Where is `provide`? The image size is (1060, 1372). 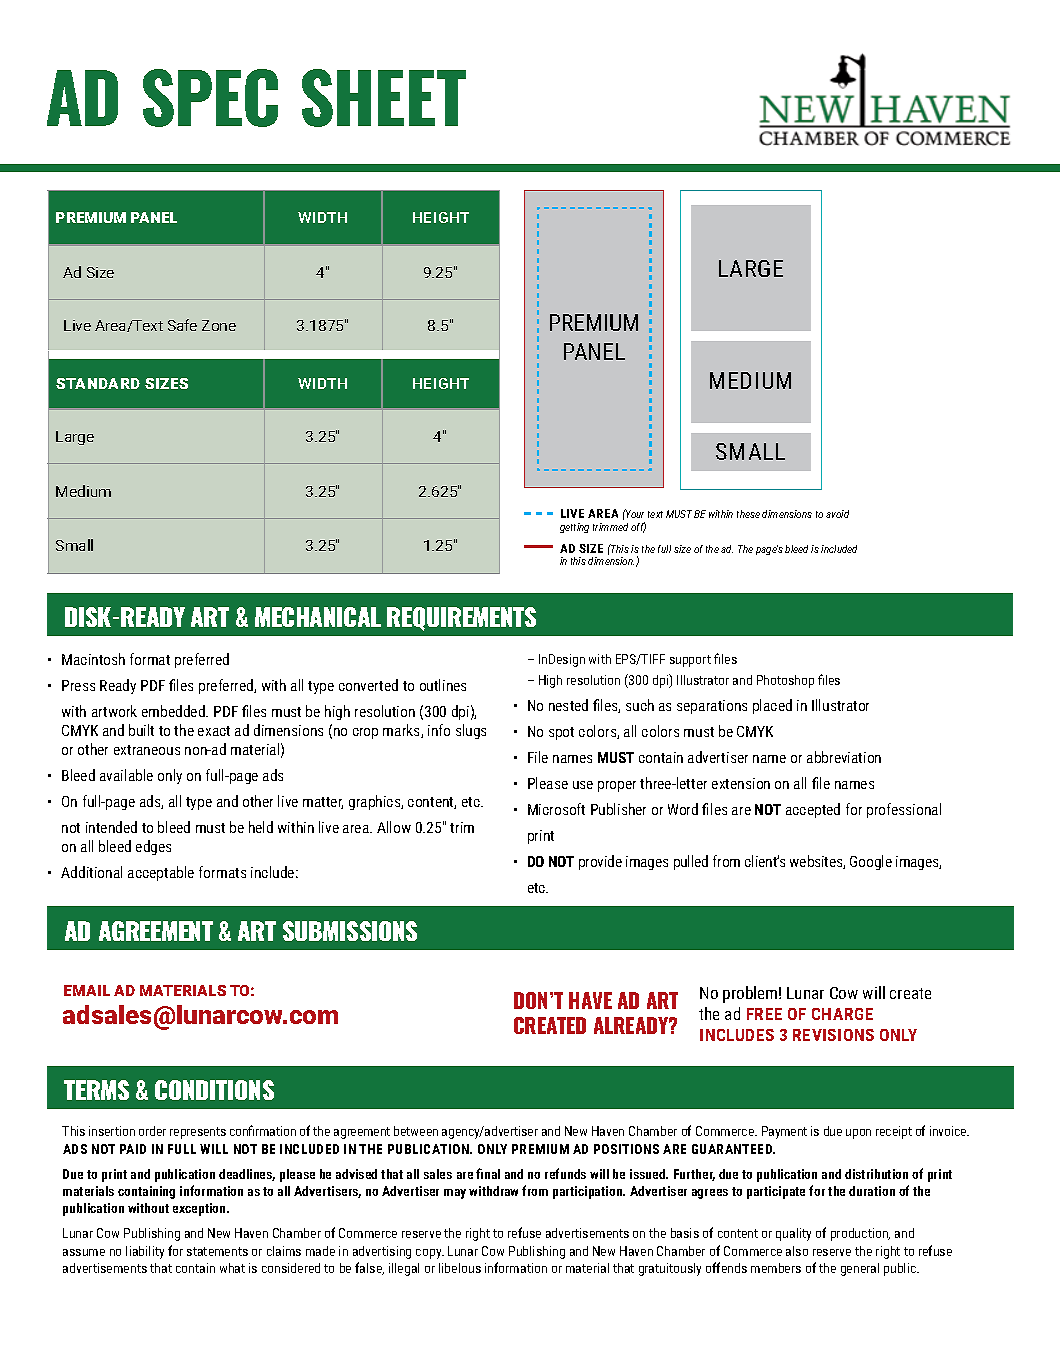
provide is located at coordinates (600, 862).
